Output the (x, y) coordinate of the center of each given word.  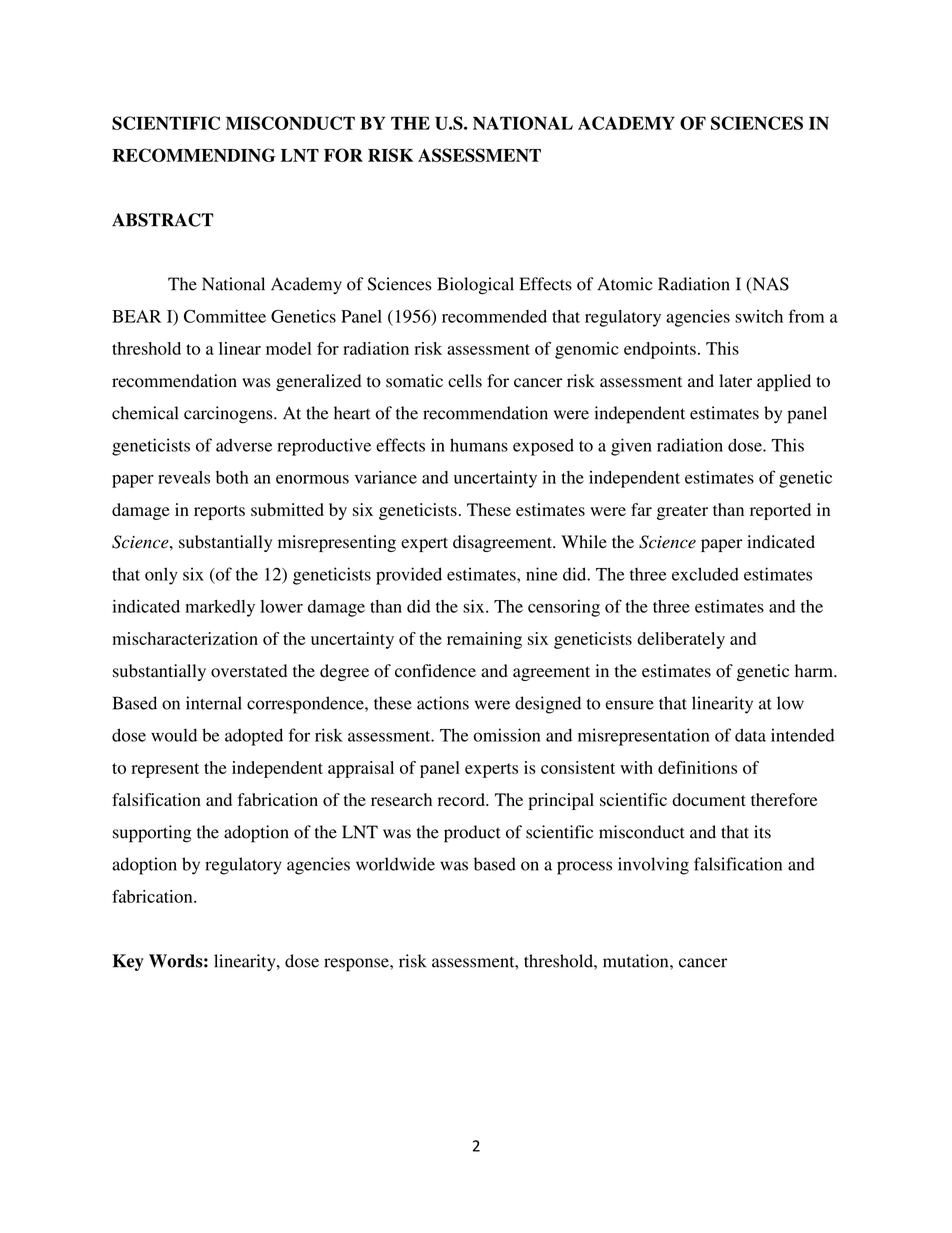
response (357, 965)
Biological (475, 286)
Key (128, 962)
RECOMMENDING (194, 155)
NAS (769, 285)
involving (653, 866)
